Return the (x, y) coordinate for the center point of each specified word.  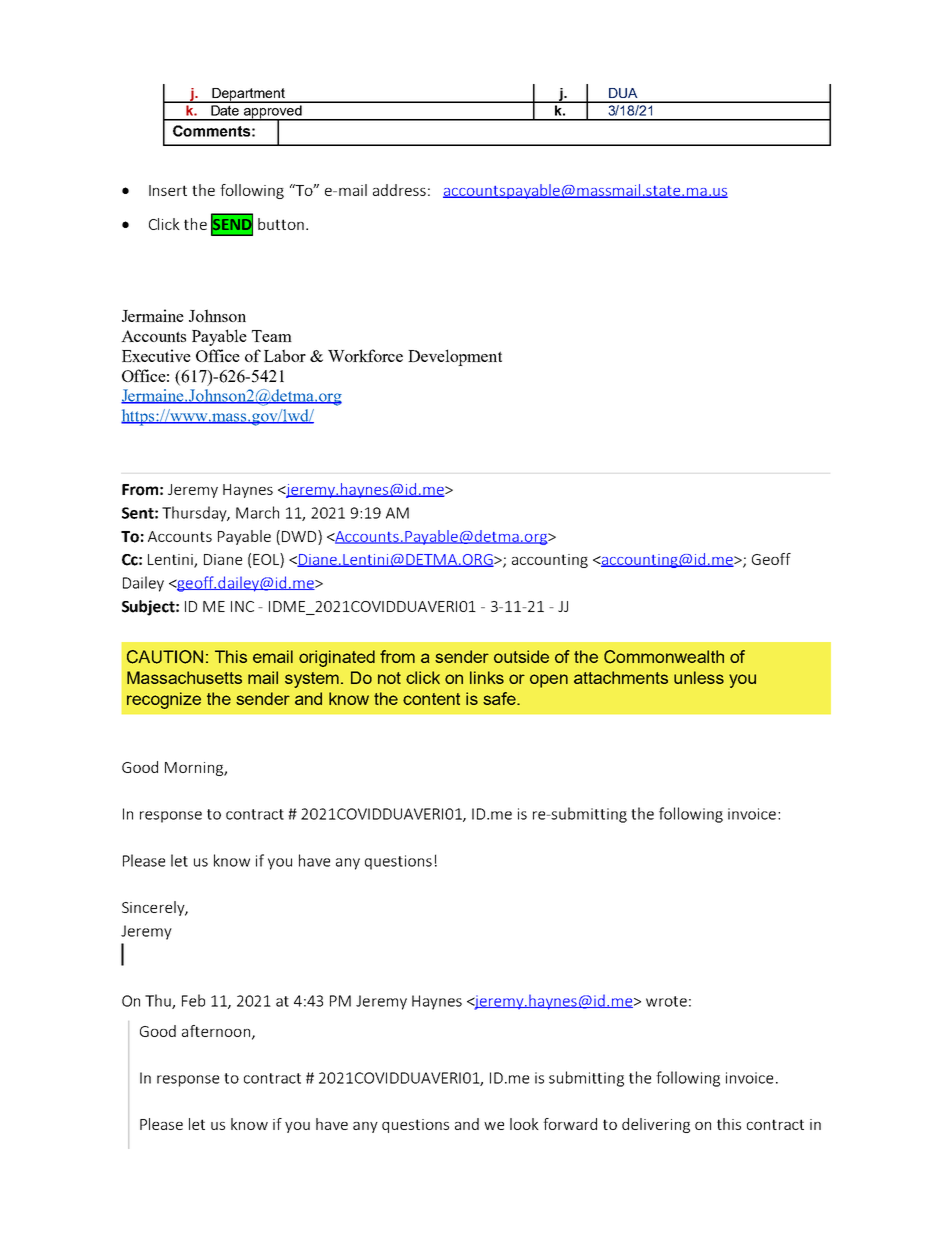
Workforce (365, 355)
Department (248, 95)
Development (455, 357)
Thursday (195, 514)
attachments (621, 677)
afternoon (217, 1032)
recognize (164, 700)
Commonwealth (664, 657)
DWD (300, 536)
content (431, 699)
